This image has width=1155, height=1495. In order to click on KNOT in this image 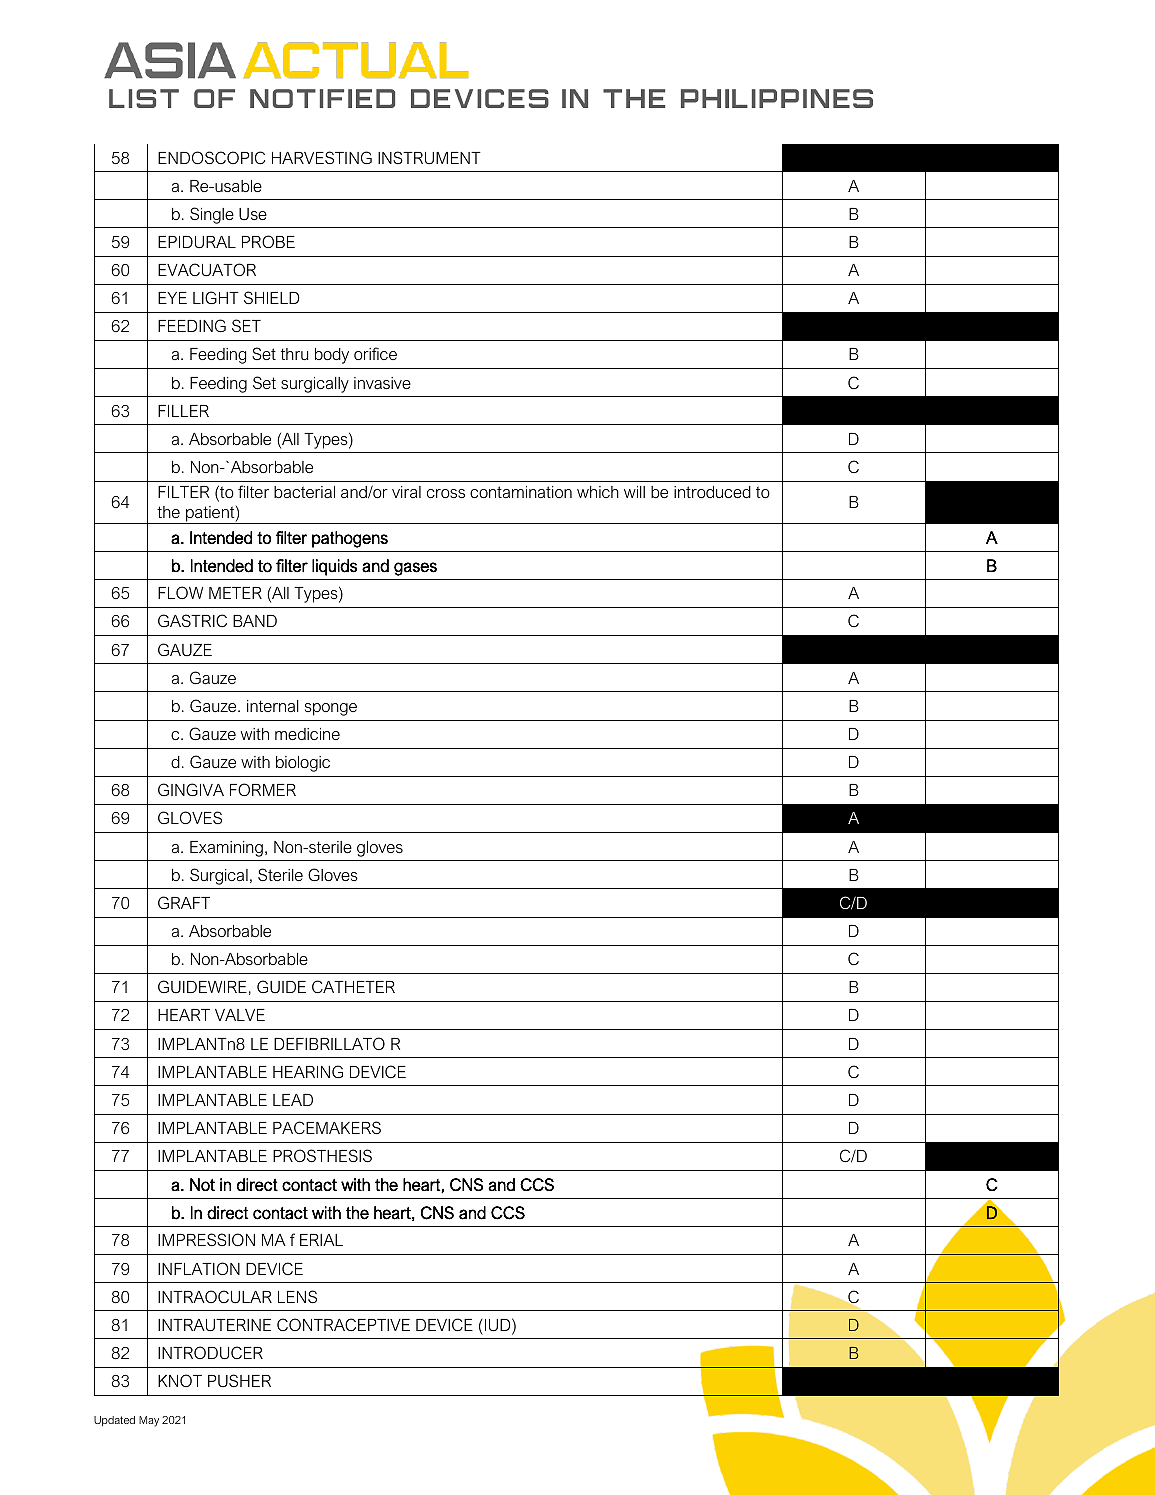, I will do `click(180, 1380)`.
